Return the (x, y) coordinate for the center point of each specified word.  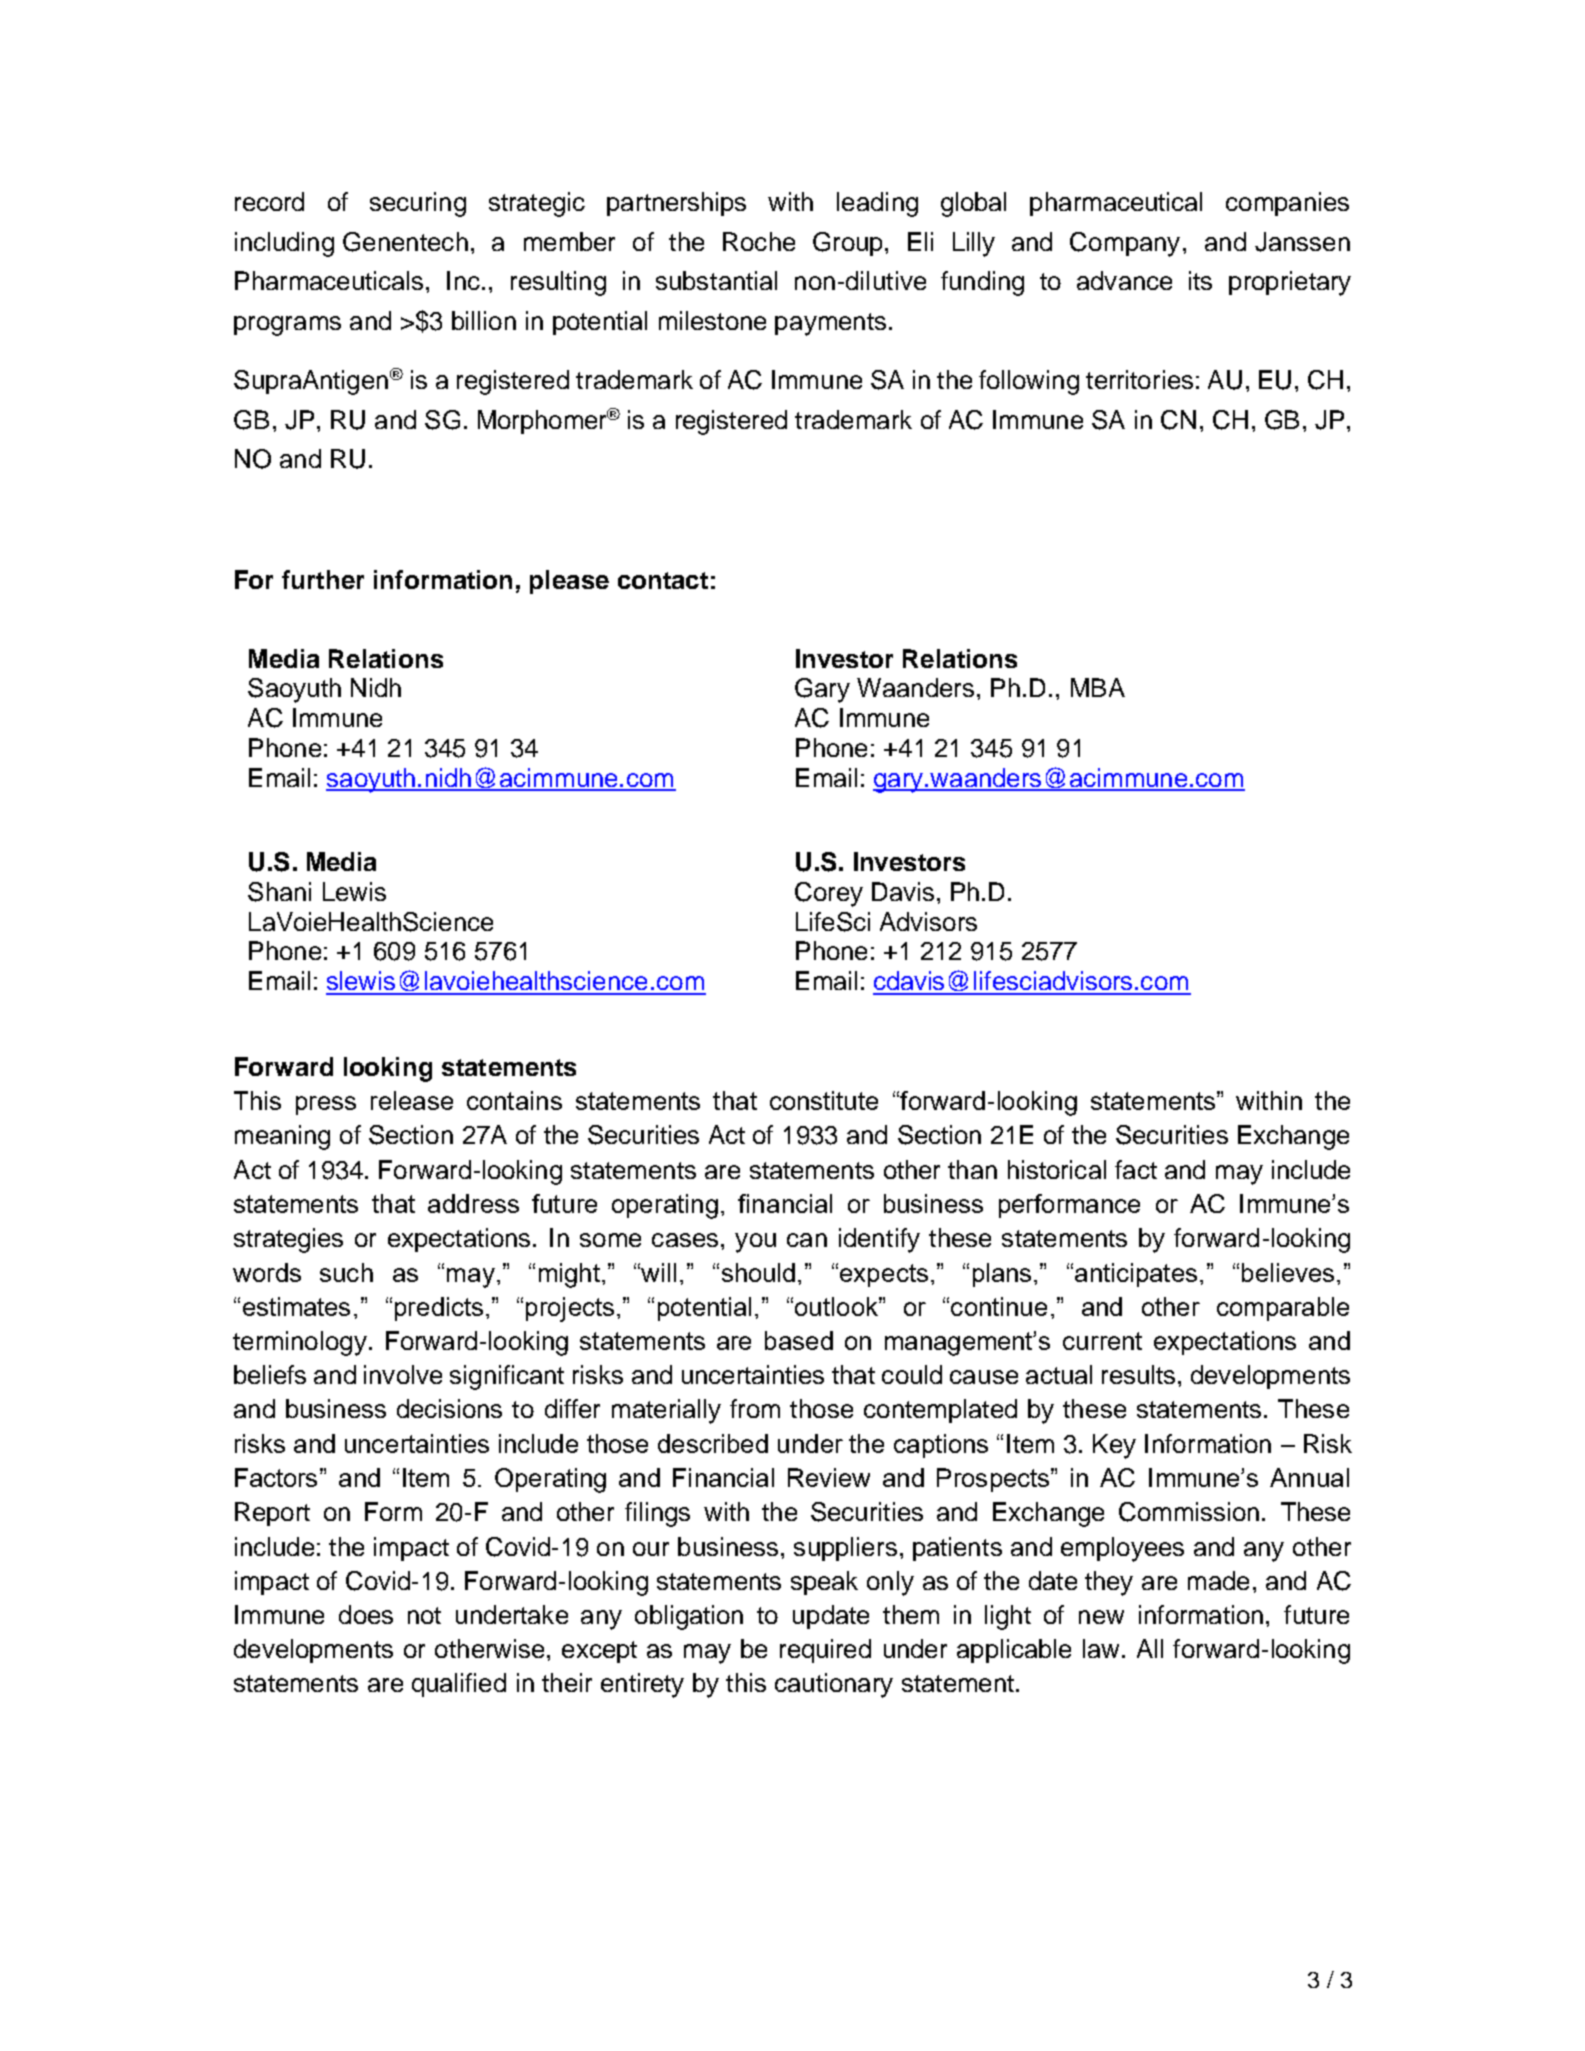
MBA (1098, 687)
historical (1057, 1169)
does (366, 1614)
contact (663, 580)
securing (418, 204)
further (323, 579)
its (1200, 280)
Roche (759, 241)
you (755, 1243)
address (473, 1203)
